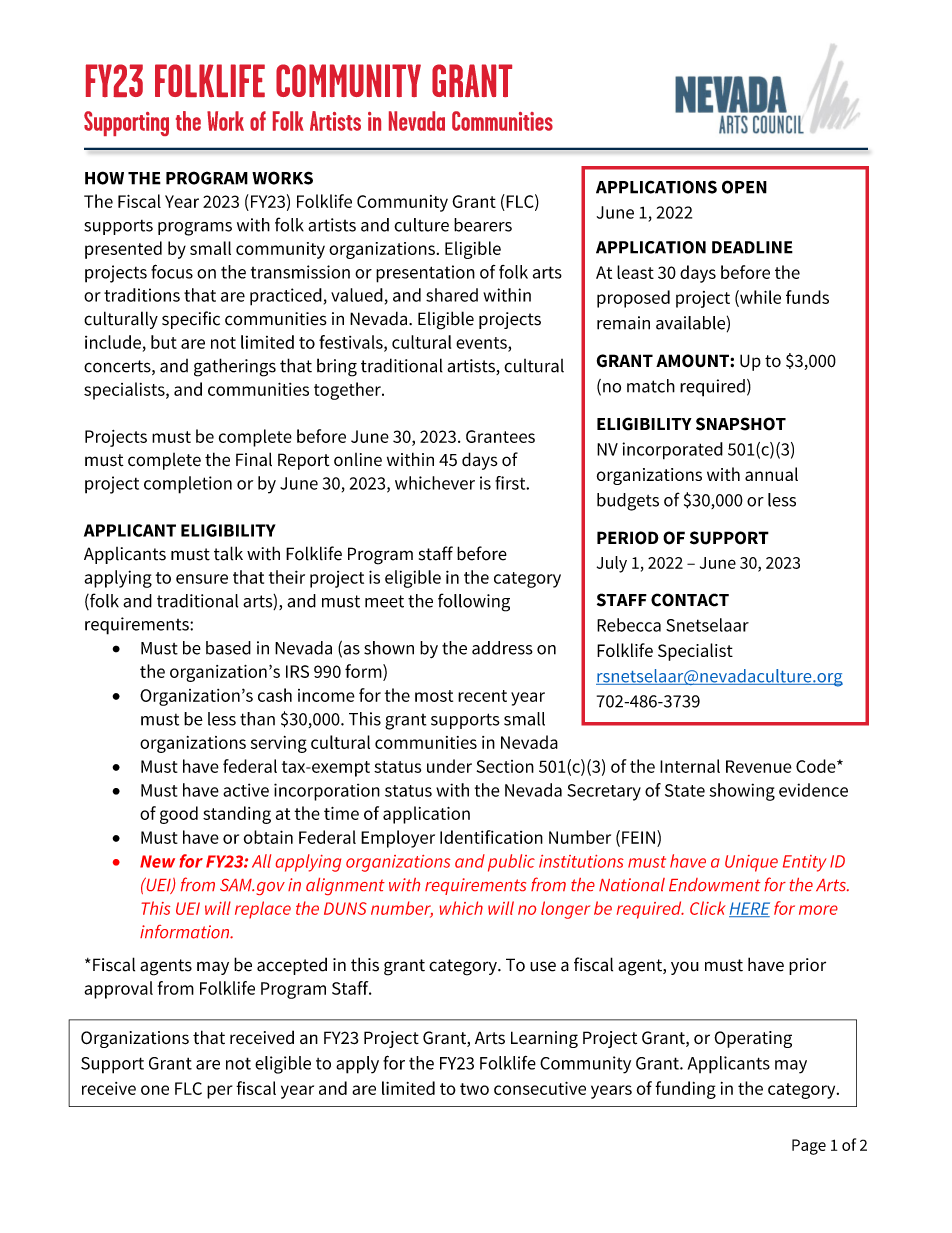 The image size is (952, 1233). Describe the element at coordinates (483, 225) in the image. I see `bearers` at that location.
